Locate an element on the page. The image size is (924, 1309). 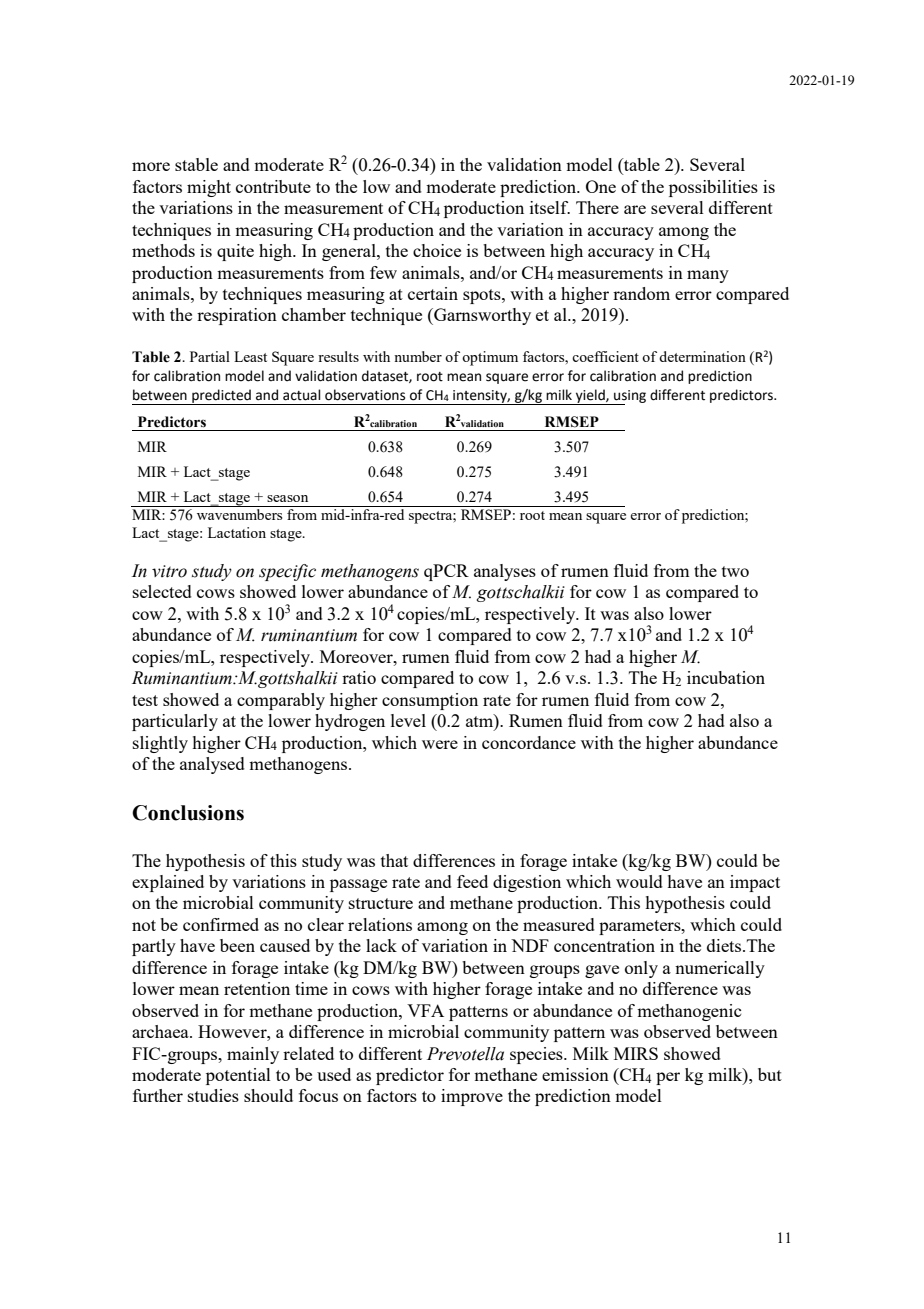
improve is located at coordinates (472, 1097).
